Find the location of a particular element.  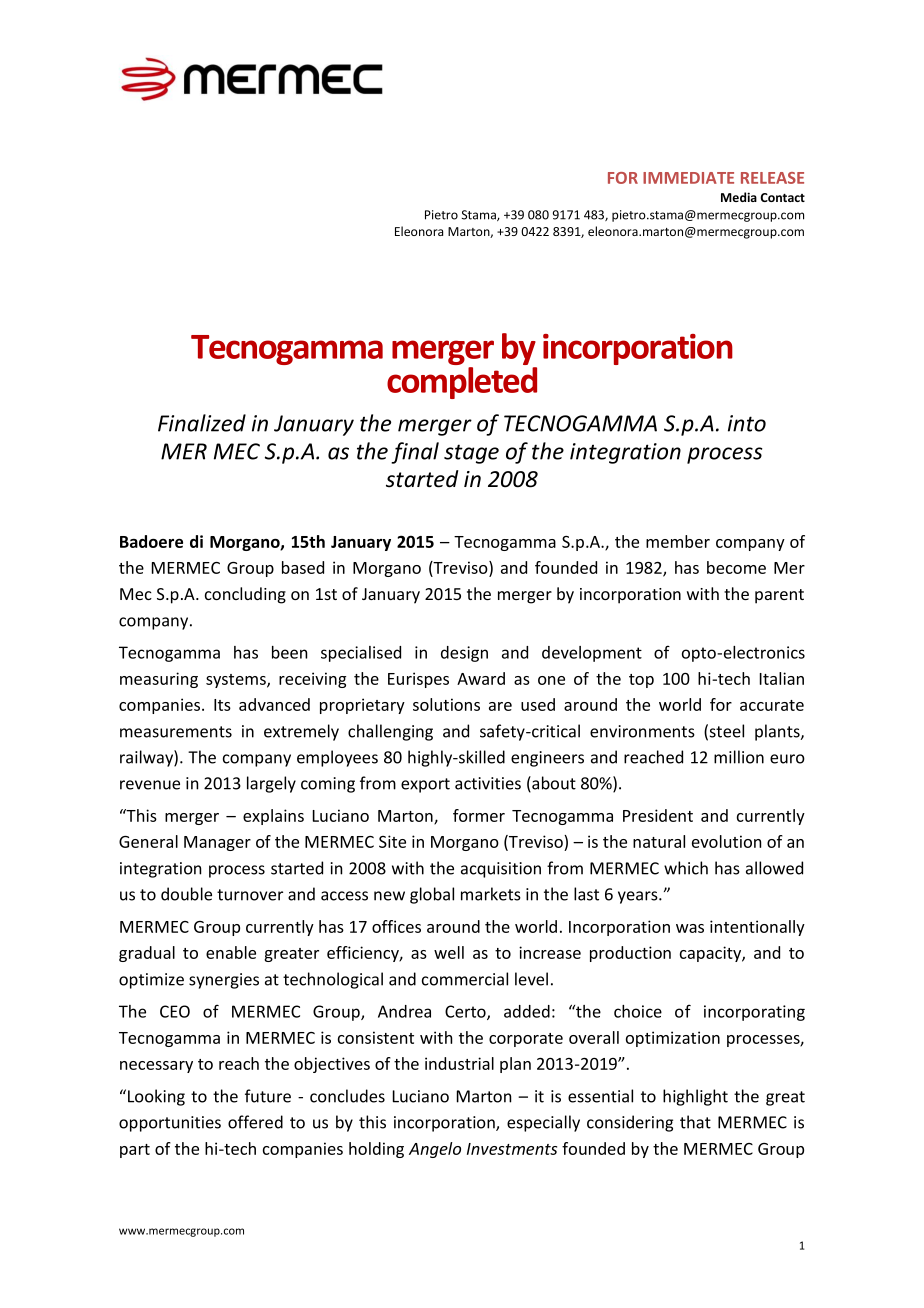

Contact is located at coordinates (782, 197).
